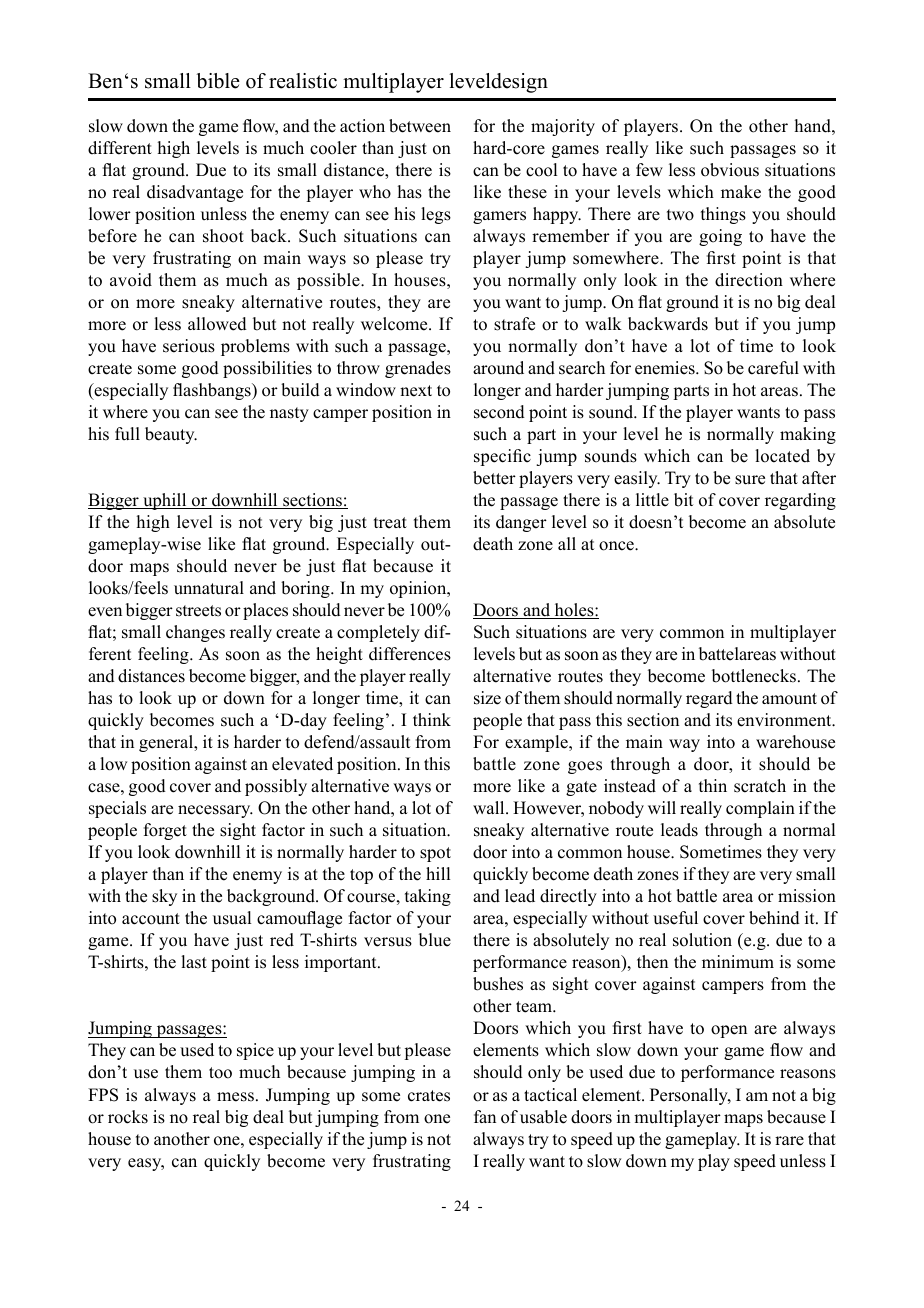  Describe the element at coordinates (760, 786) in the page. I see `scratch` at that location.
